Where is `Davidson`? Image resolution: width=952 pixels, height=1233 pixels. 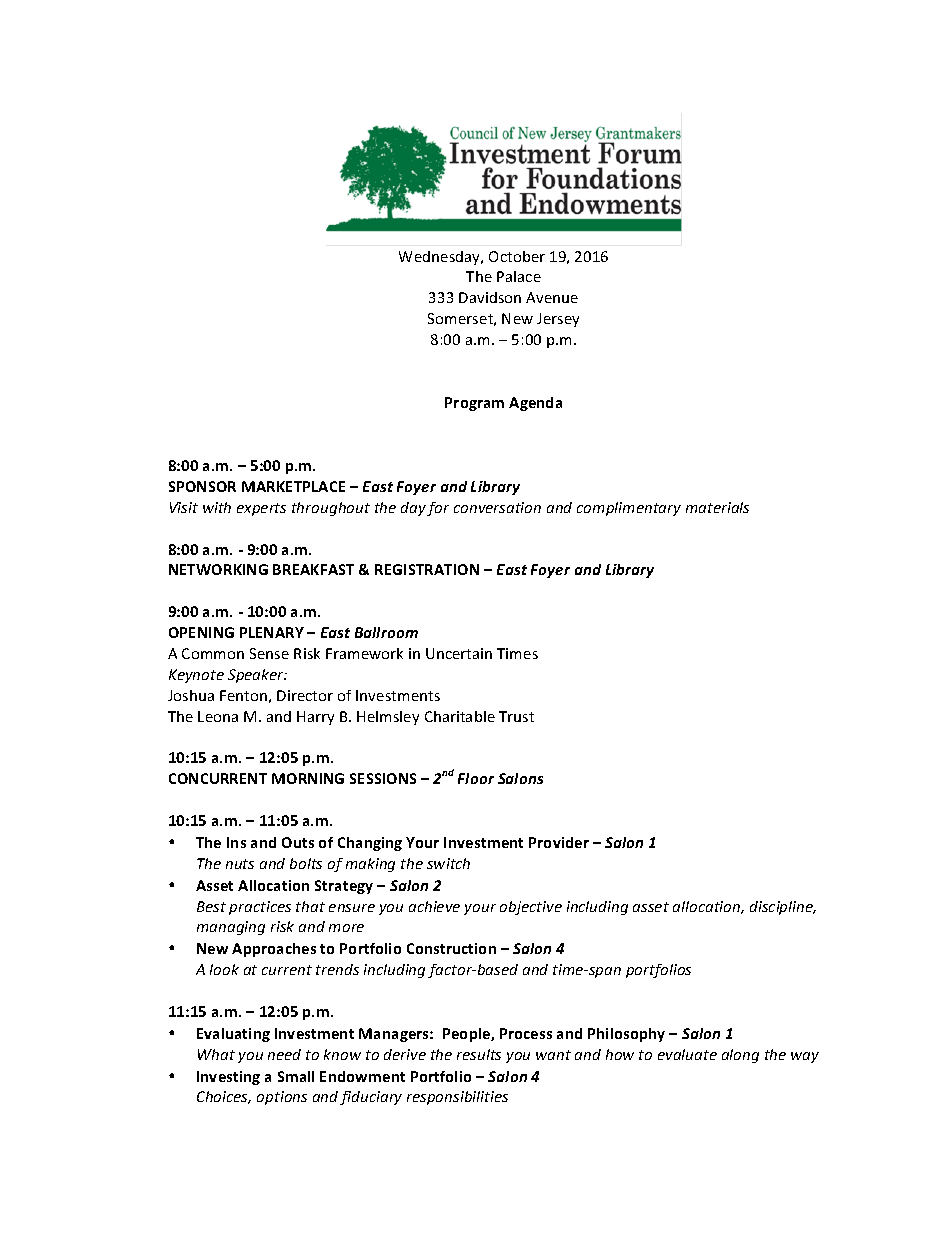 Davidson is located at coordinates (490, 297).
